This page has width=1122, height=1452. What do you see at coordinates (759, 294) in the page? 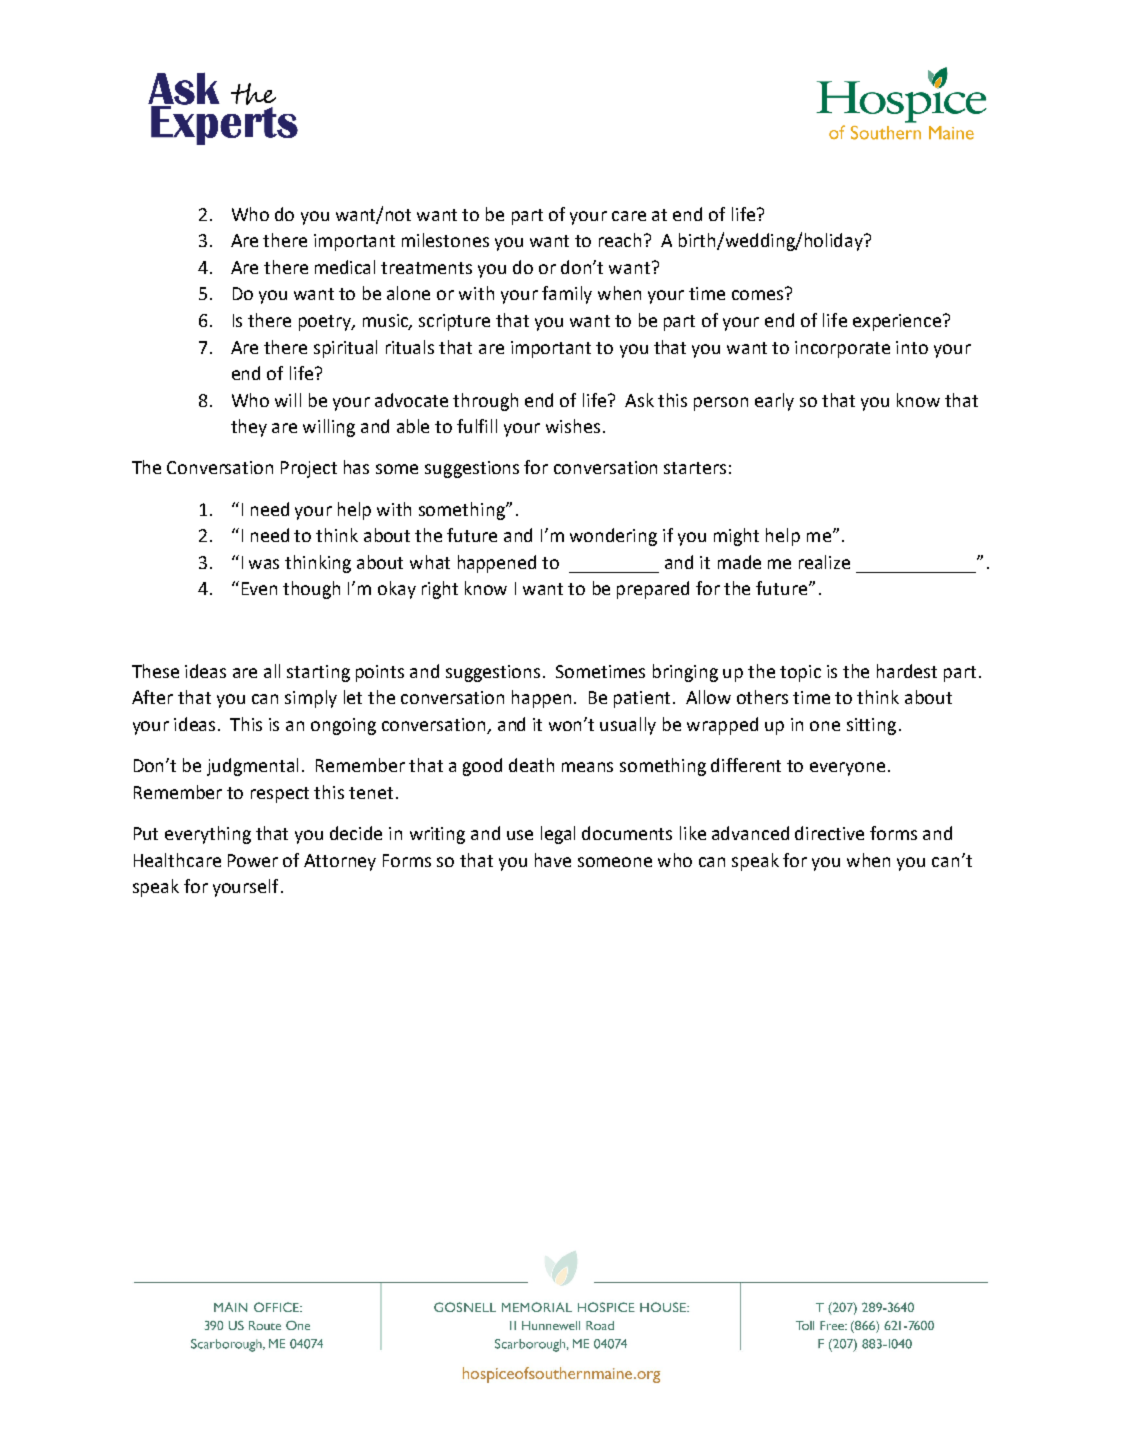
I see `comes` at bounding box center [759, 294].
